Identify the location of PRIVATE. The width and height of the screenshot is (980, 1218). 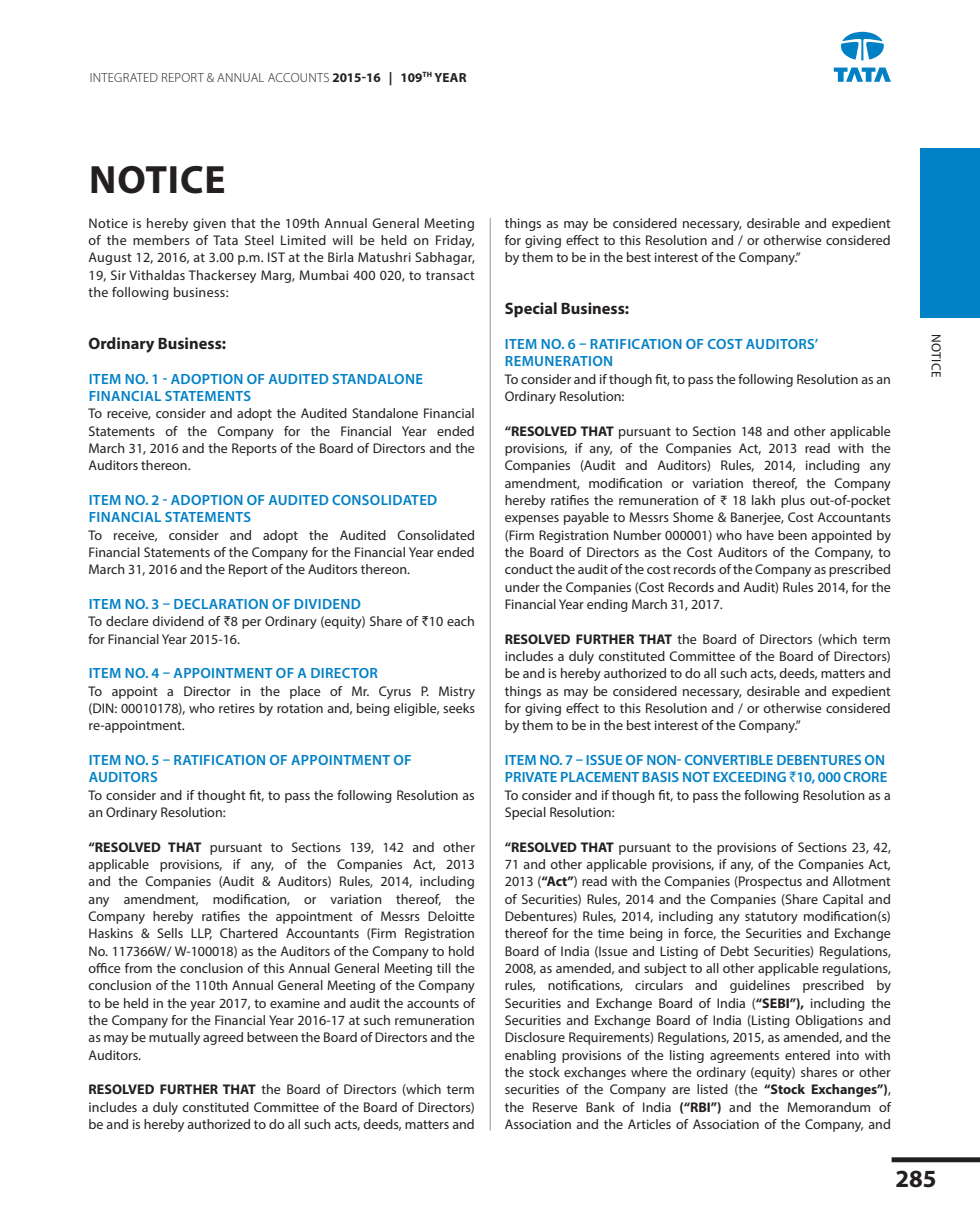
(531, 777).
